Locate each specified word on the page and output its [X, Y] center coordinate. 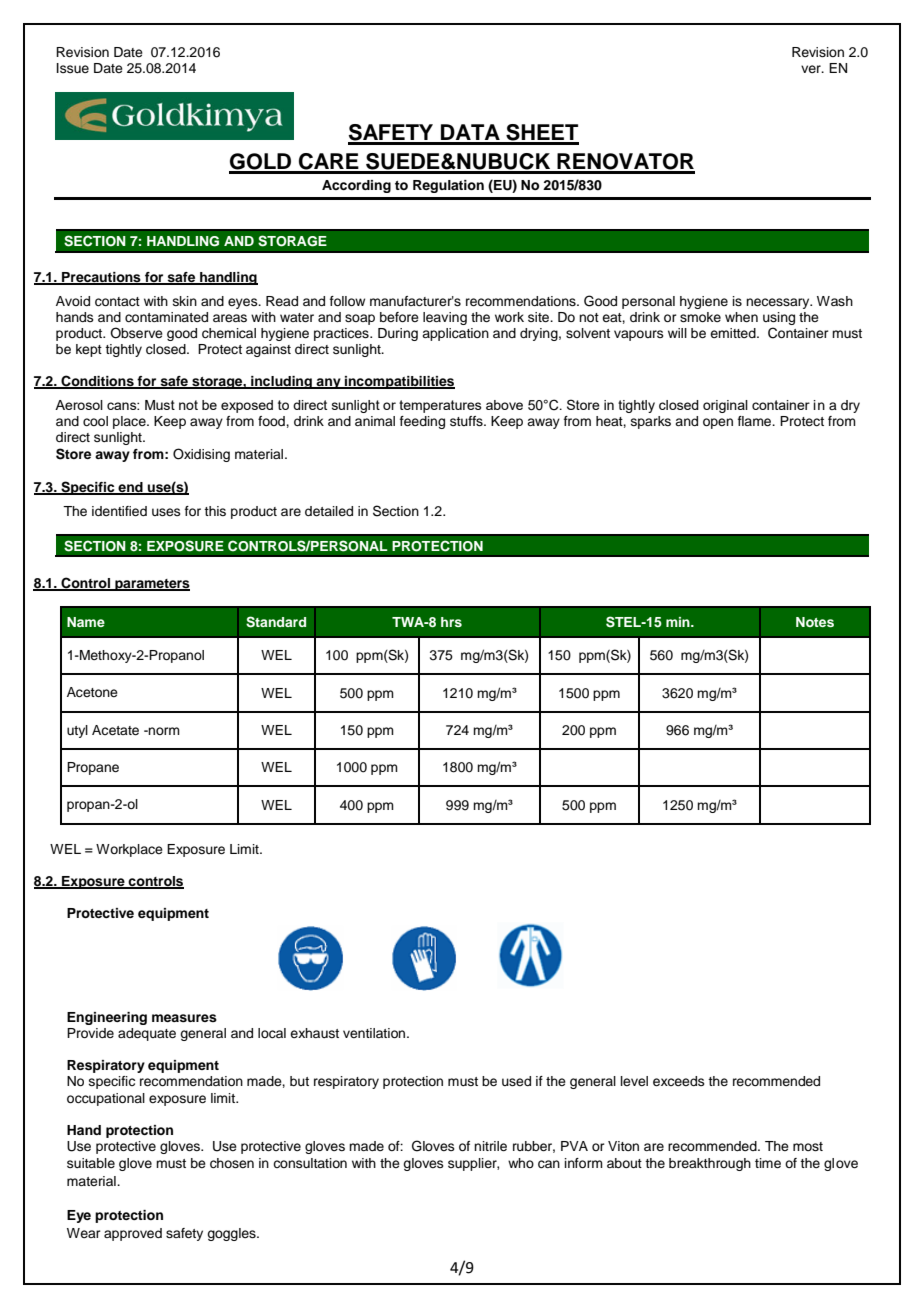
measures [184, 1018]
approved [133, 1234]
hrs [451, 622]
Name [86, 622]
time [768, 1163]
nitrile [490, 1146]
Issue [73, 68]
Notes [815, 622]
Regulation [448, 186]
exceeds [679, 1081]
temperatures [440, 406]
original [725, 406]
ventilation [375, 1033]
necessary [779, 303]
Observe [136, 333]
